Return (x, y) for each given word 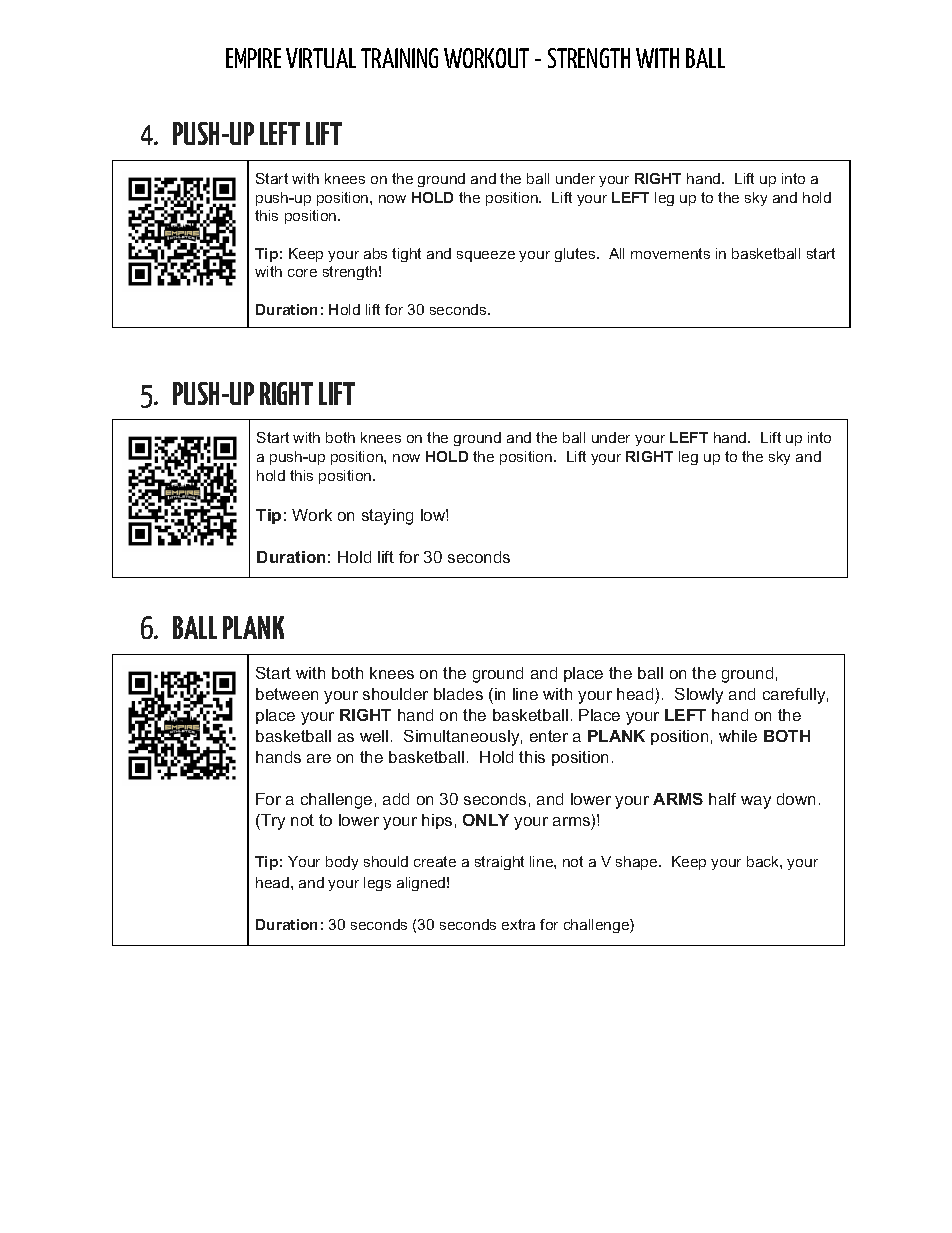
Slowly (699, 696)
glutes (576, 255)
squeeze (486, 256)
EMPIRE (253, 58)
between (287, 694)
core (302, 273)
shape (638, 863)
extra (518, 924)
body (342, 863)
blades (458, 694)
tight (406, 255)
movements (670, 253)
